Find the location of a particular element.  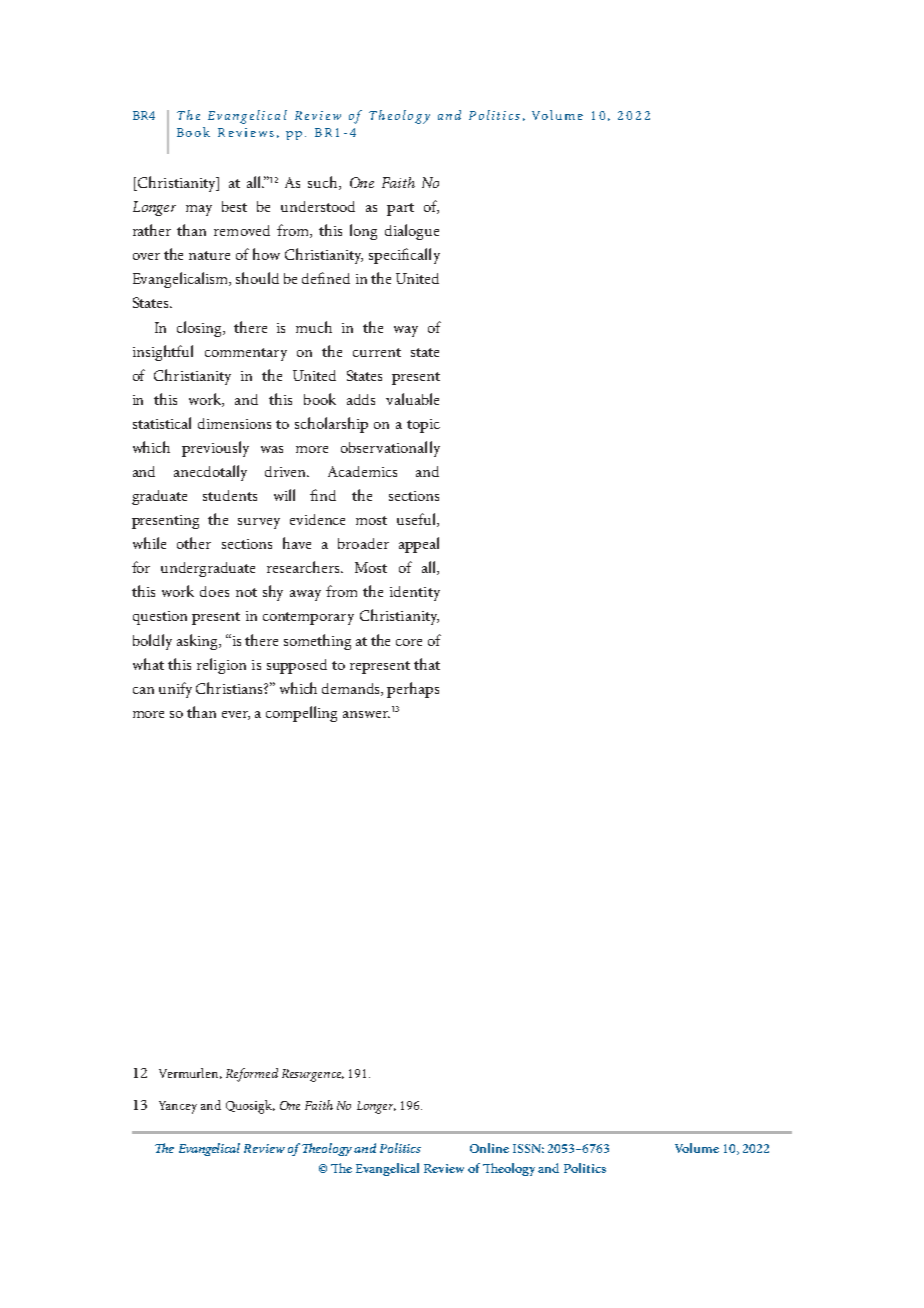

Online is located at coordinates (489, 1148).
